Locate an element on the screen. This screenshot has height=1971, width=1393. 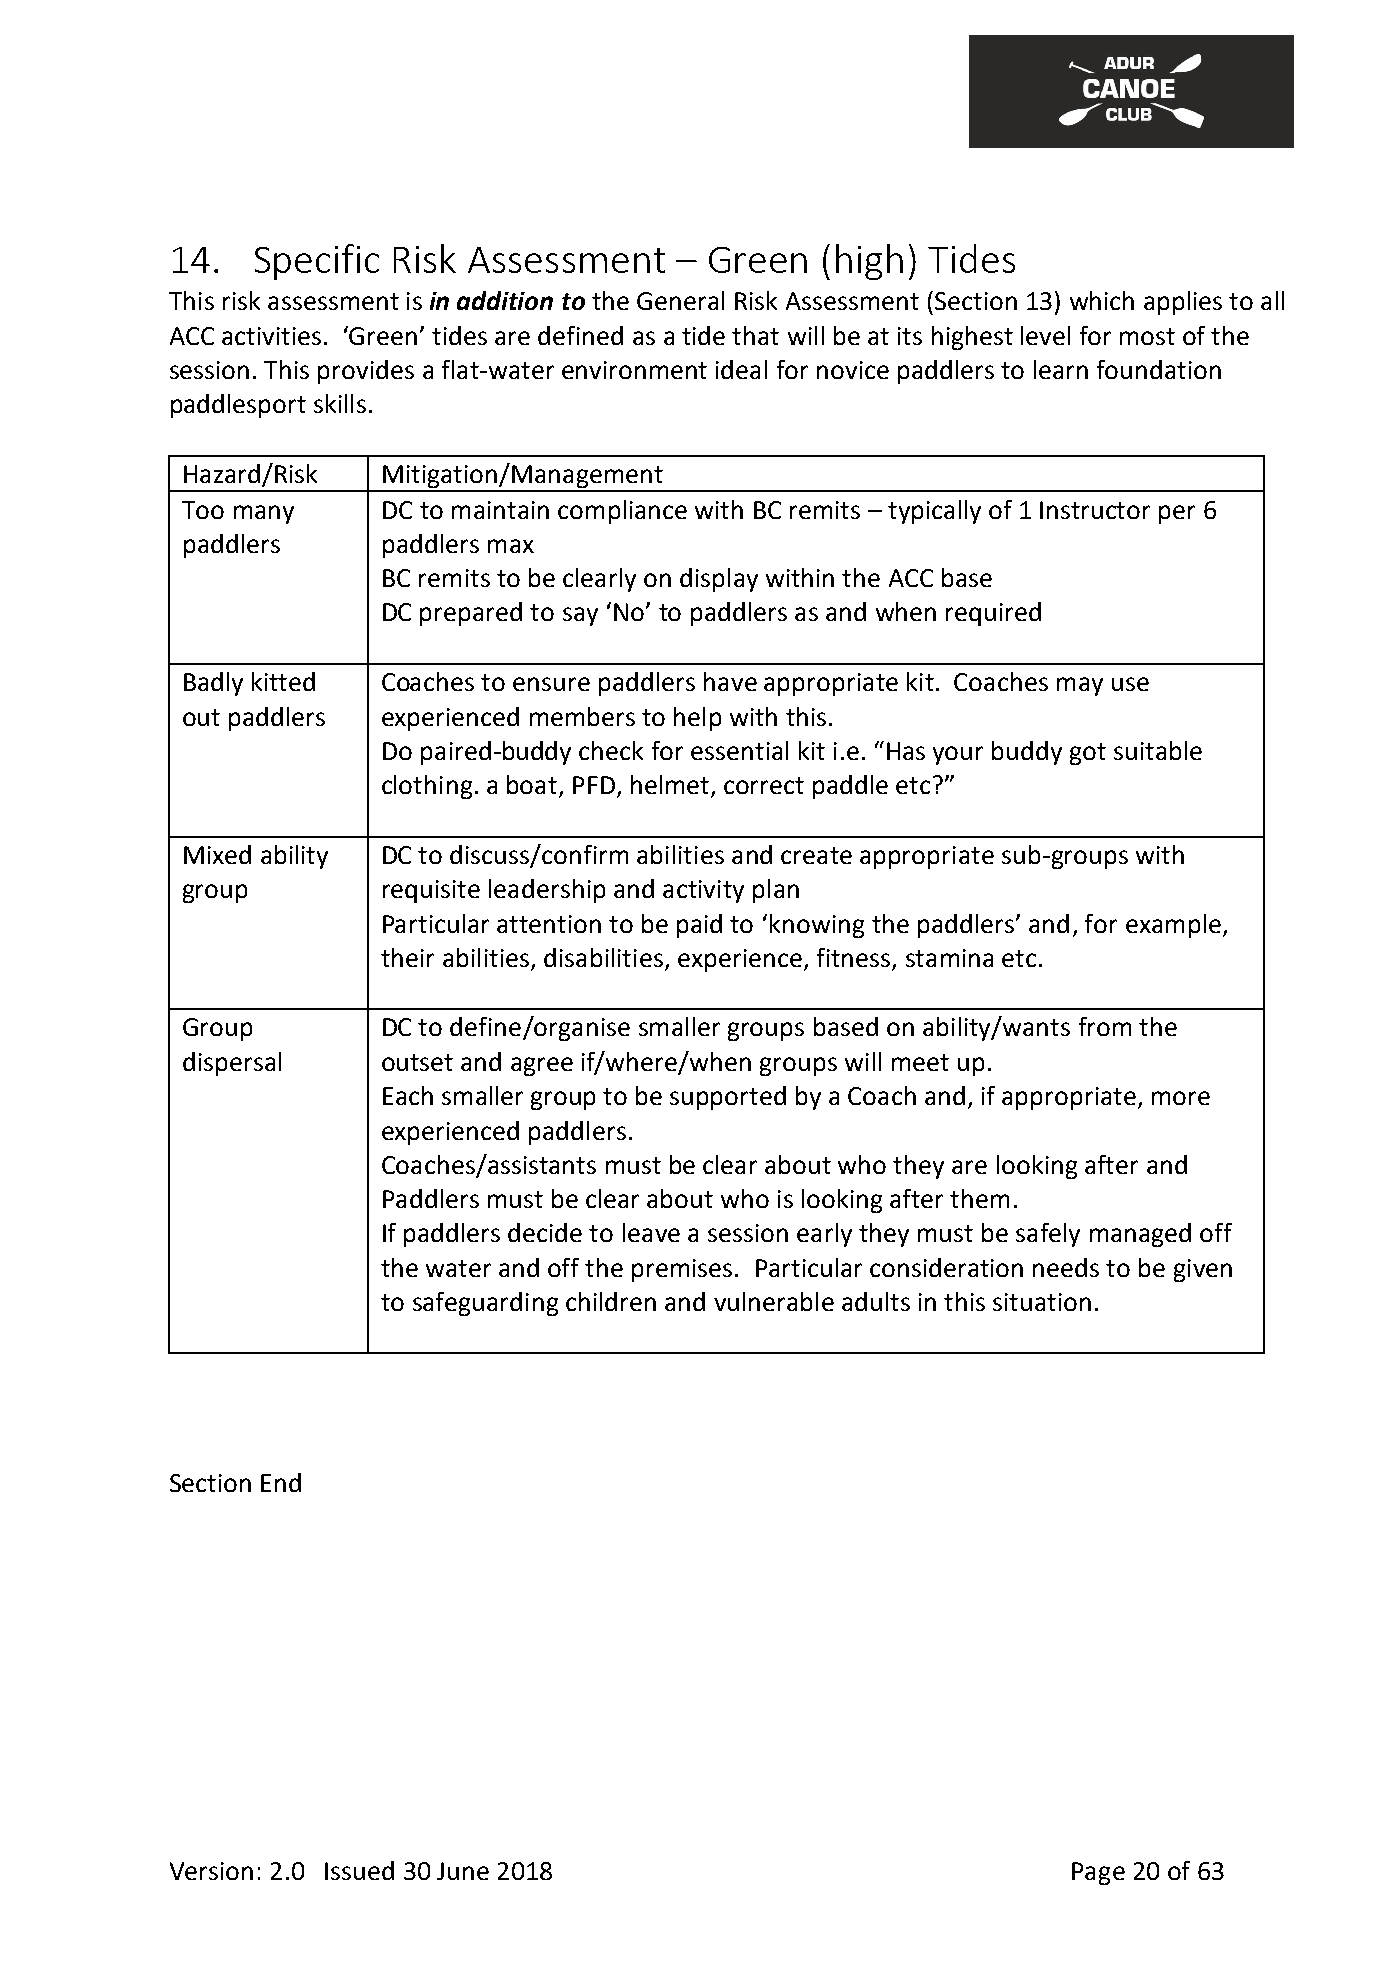
June is located at coordinates (463, 1871).
